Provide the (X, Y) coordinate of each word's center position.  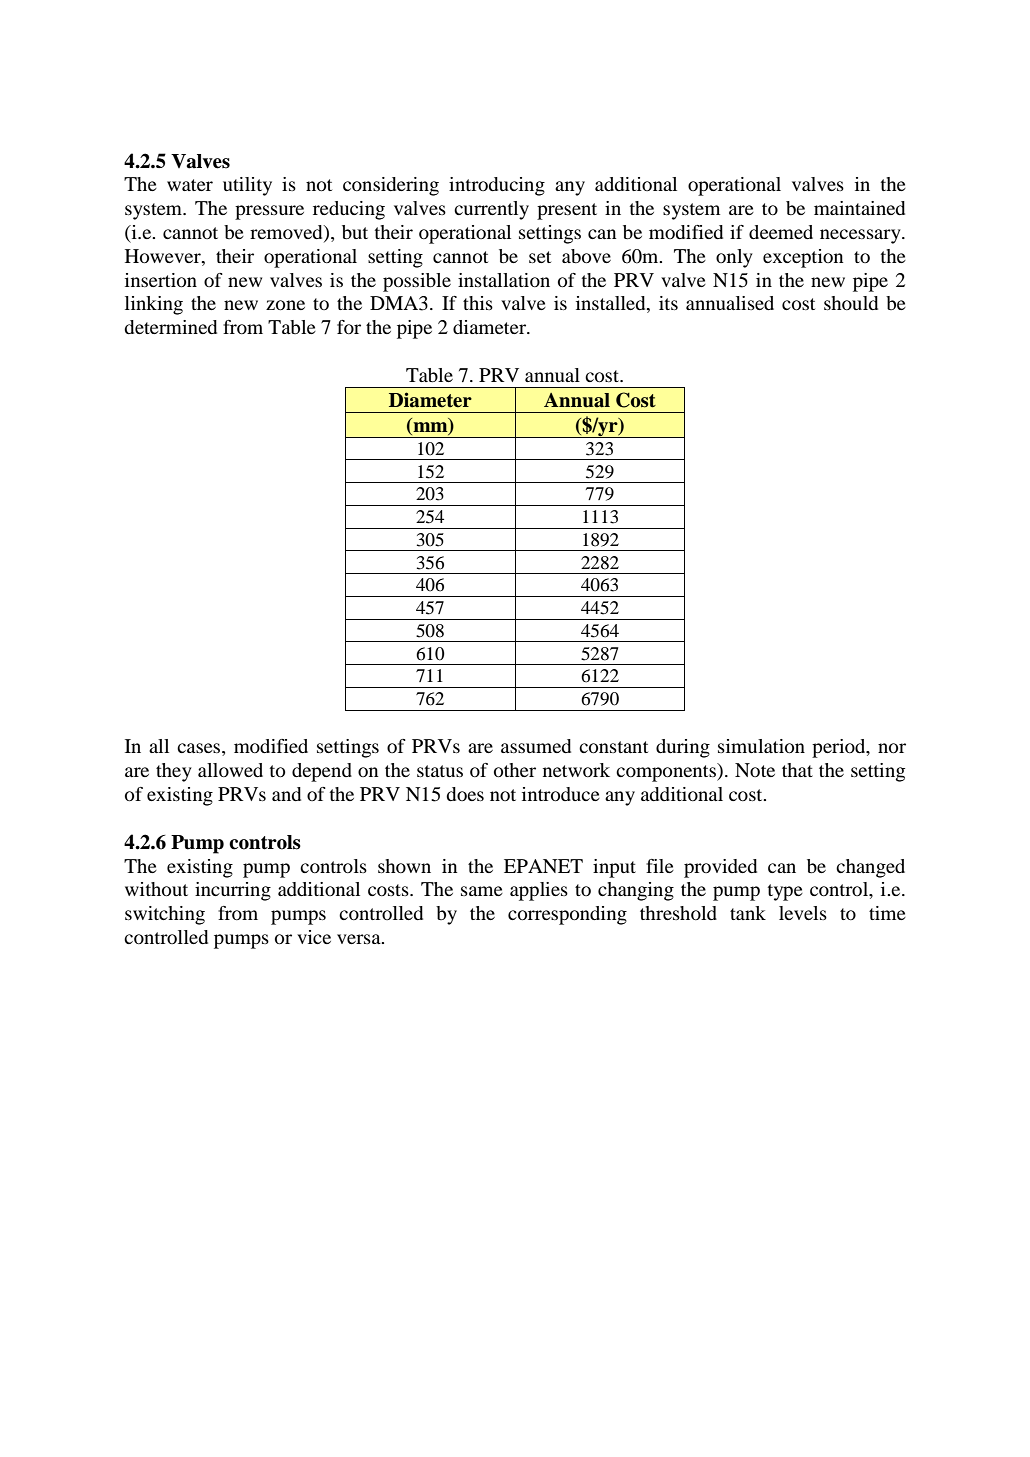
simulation (761, 746)
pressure (269, 212)
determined (170, 327)
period (840, 748)
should (851, 303)
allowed (230, 770)
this (478, 303)
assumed (536, 746)
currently (491, 210)
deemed (781, 232)
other (515, 770)
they (174, 772)
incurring (233, 891)
